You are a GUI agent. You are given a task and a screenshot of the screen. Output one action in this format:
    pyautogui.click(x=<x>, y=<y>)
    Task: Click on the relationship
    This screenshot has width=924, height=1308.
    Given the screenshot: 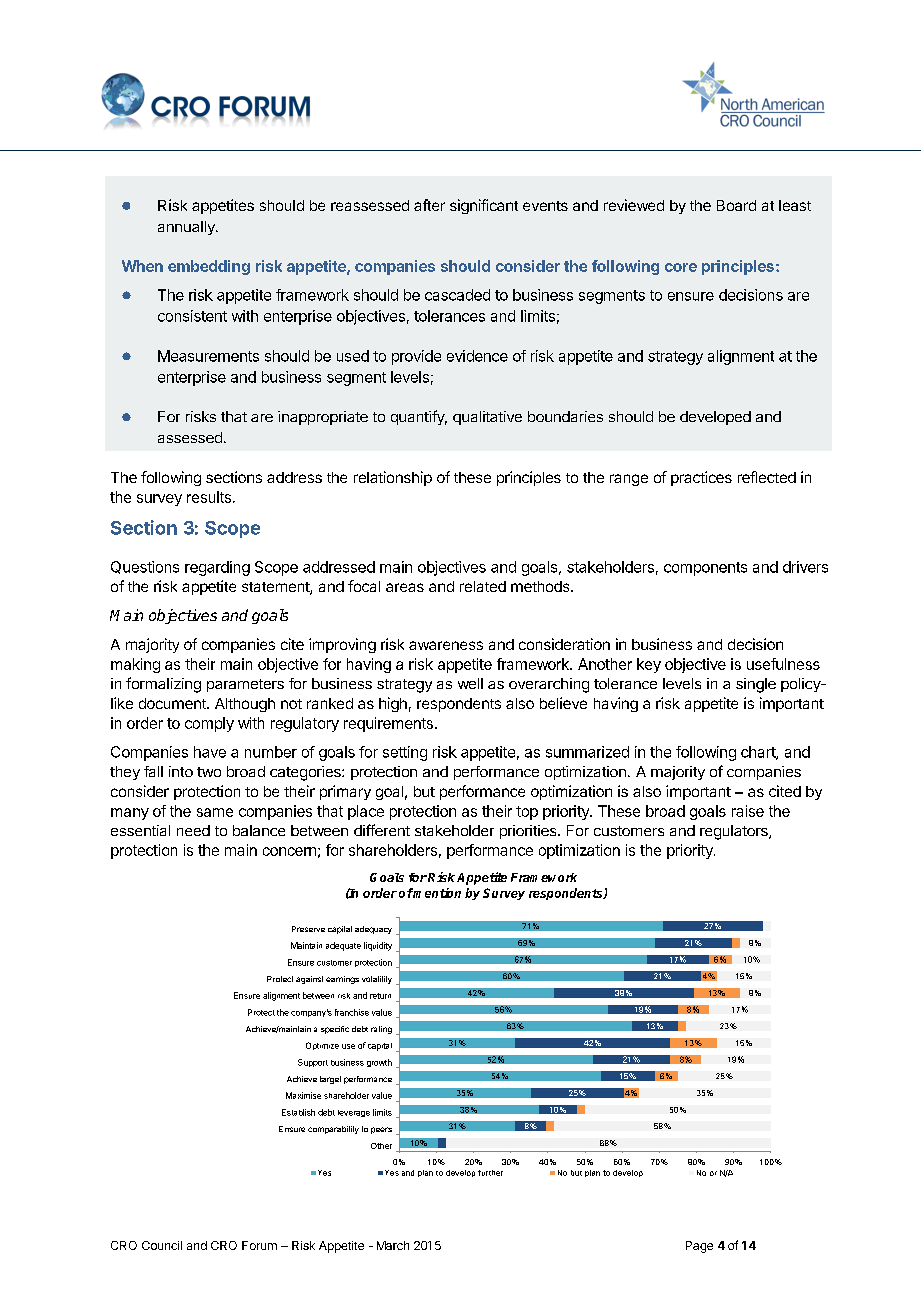 What is the action you would take?
    pyautogui.click(x=393, y=478)
